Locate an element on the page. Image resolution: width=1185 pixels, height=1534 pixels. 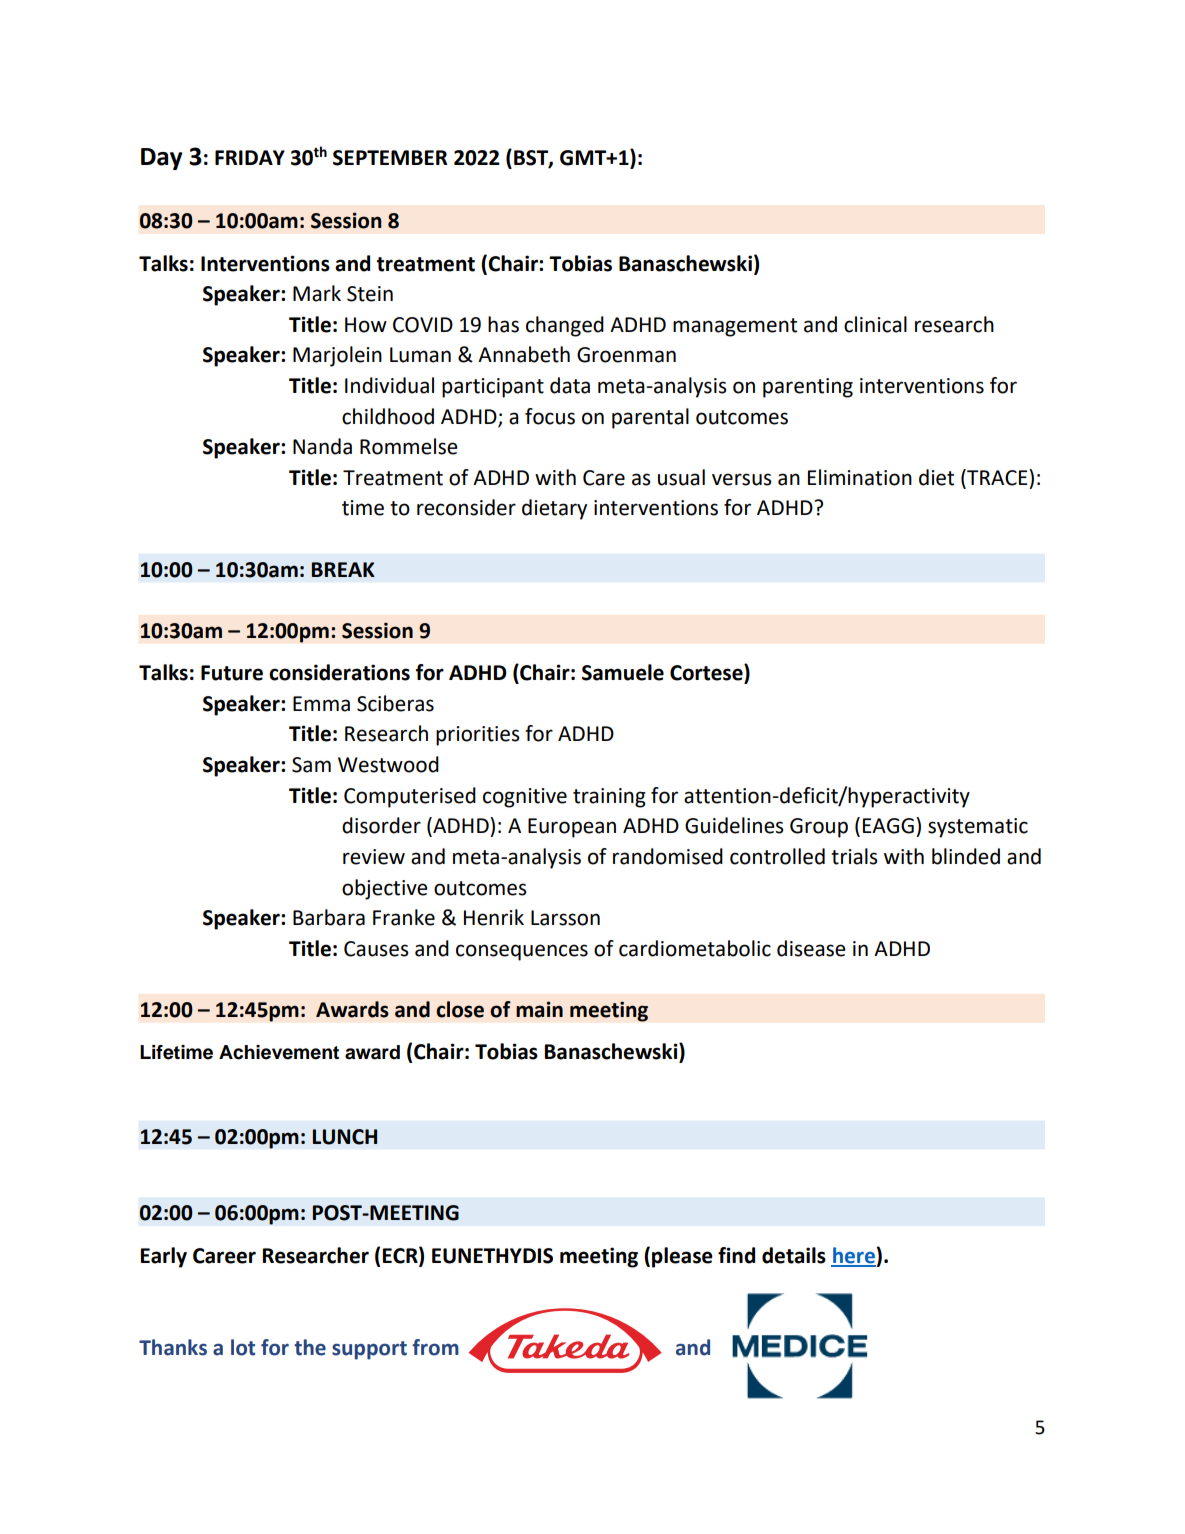
details is located at coordinates (794, 1255).
